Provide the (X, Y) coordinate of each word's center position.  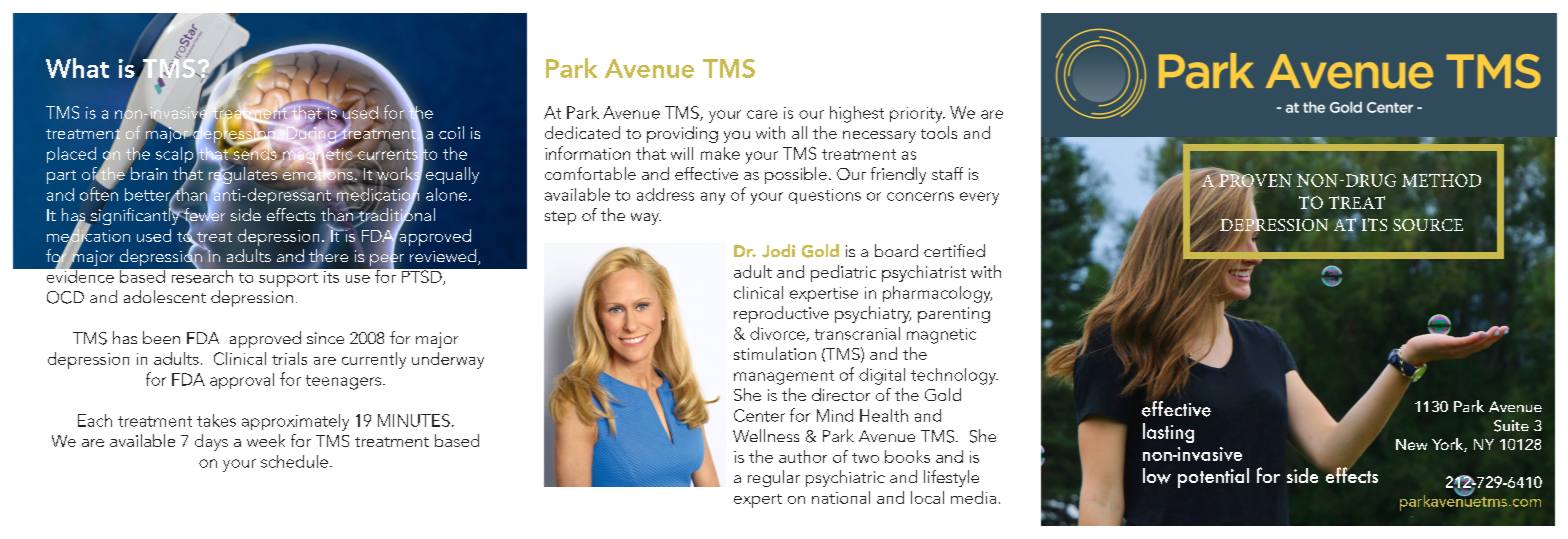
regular (774, 478)
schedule (294, 461)
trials (289, 358)
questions (825, 196)
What (77, 68)
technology (954, 376)
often (99, 193)
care (762, 114)
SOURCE (1428, 225)
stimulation (775, 353)
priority (917, 115)
